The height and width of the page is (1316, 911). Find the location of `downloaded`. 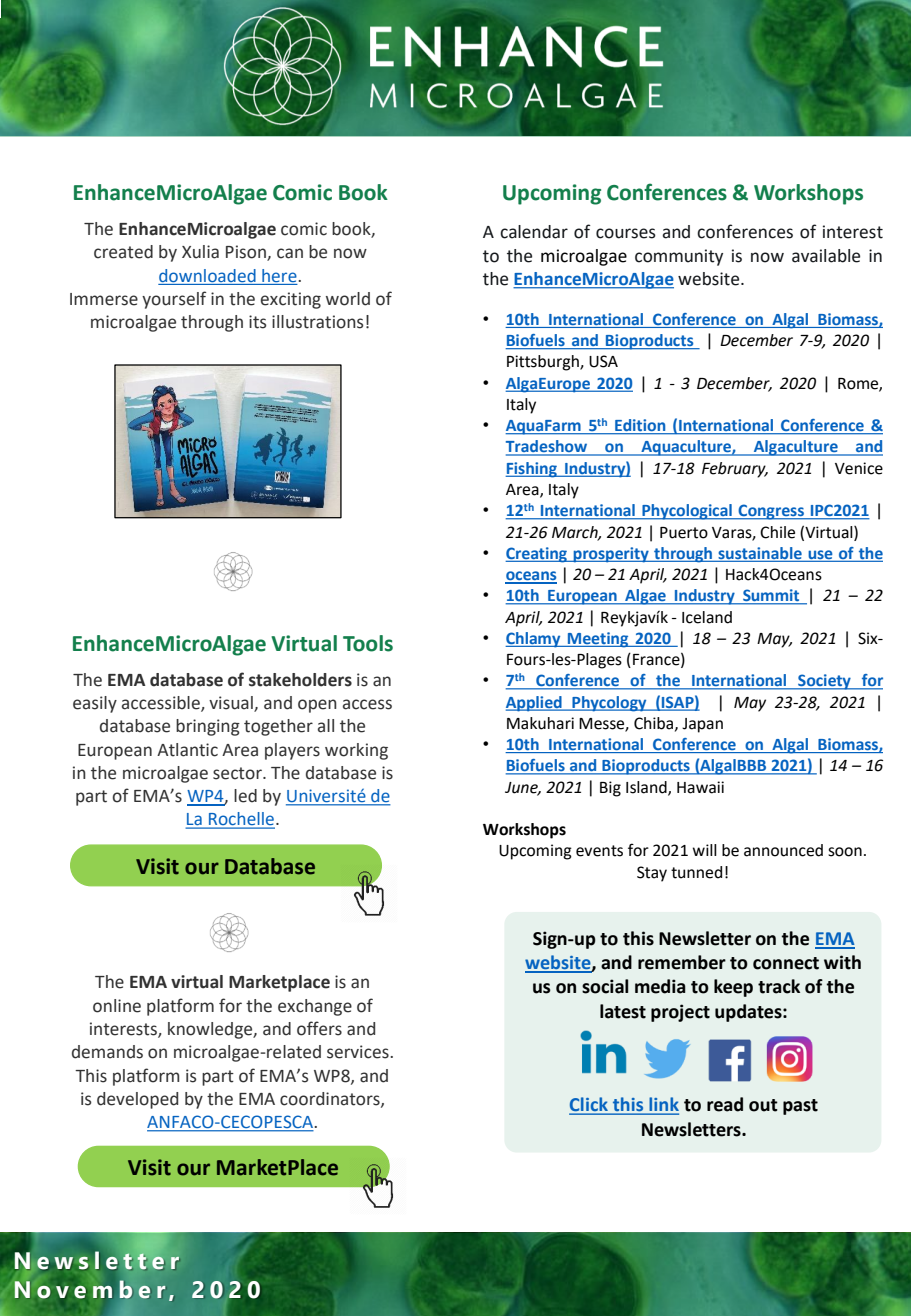

downloaded is located at coordinates (207, 275).
